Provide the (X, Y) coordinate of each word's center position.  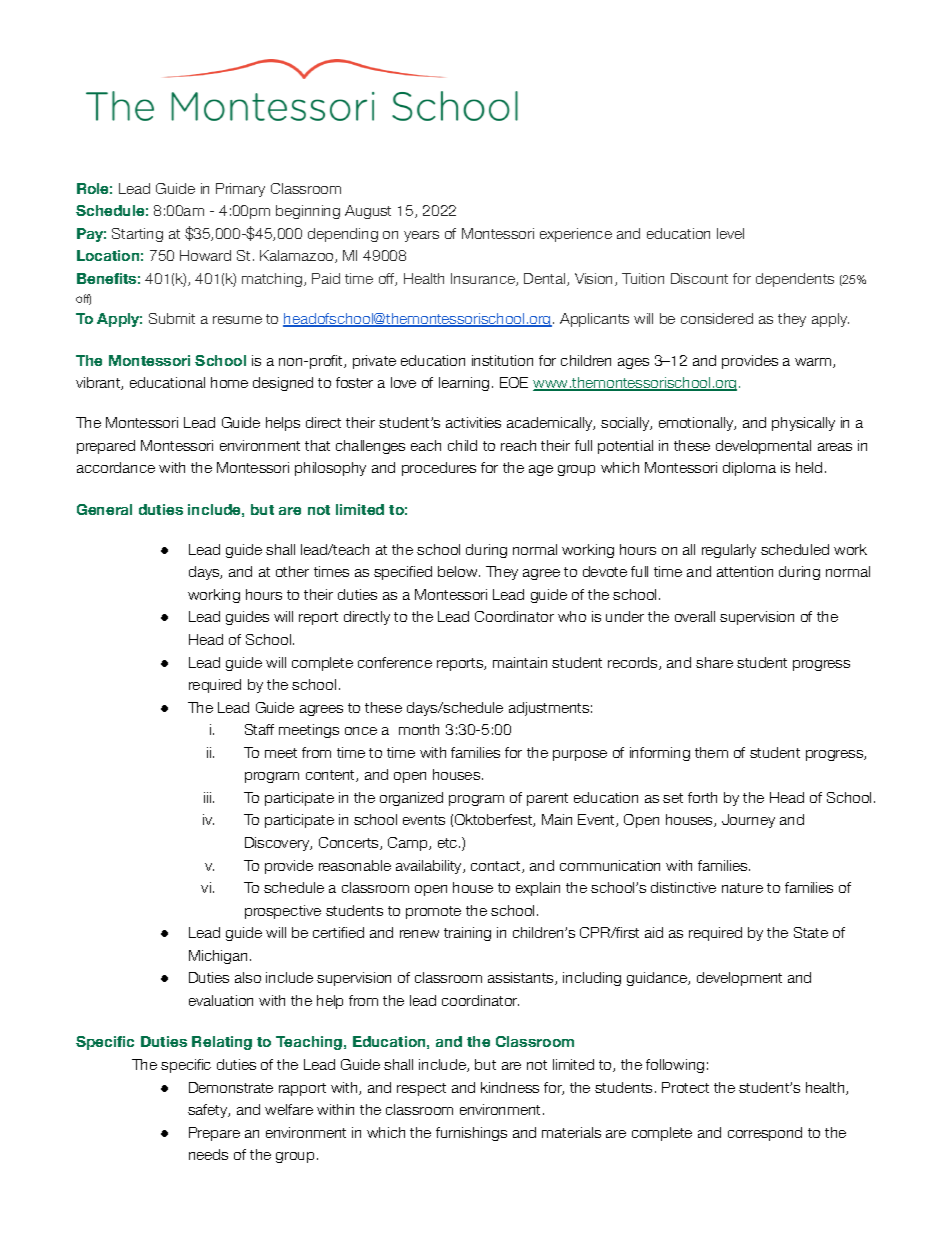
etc (449, 843)
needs (208, 1154)
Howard (205, 255)
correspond (765, 1134)
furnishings (471, 1134)
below (459, 571)
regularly (729, 551)
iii (207, 797)
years (421, 236)
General (104, 509)
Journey (748, 821)
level (730, 233)
